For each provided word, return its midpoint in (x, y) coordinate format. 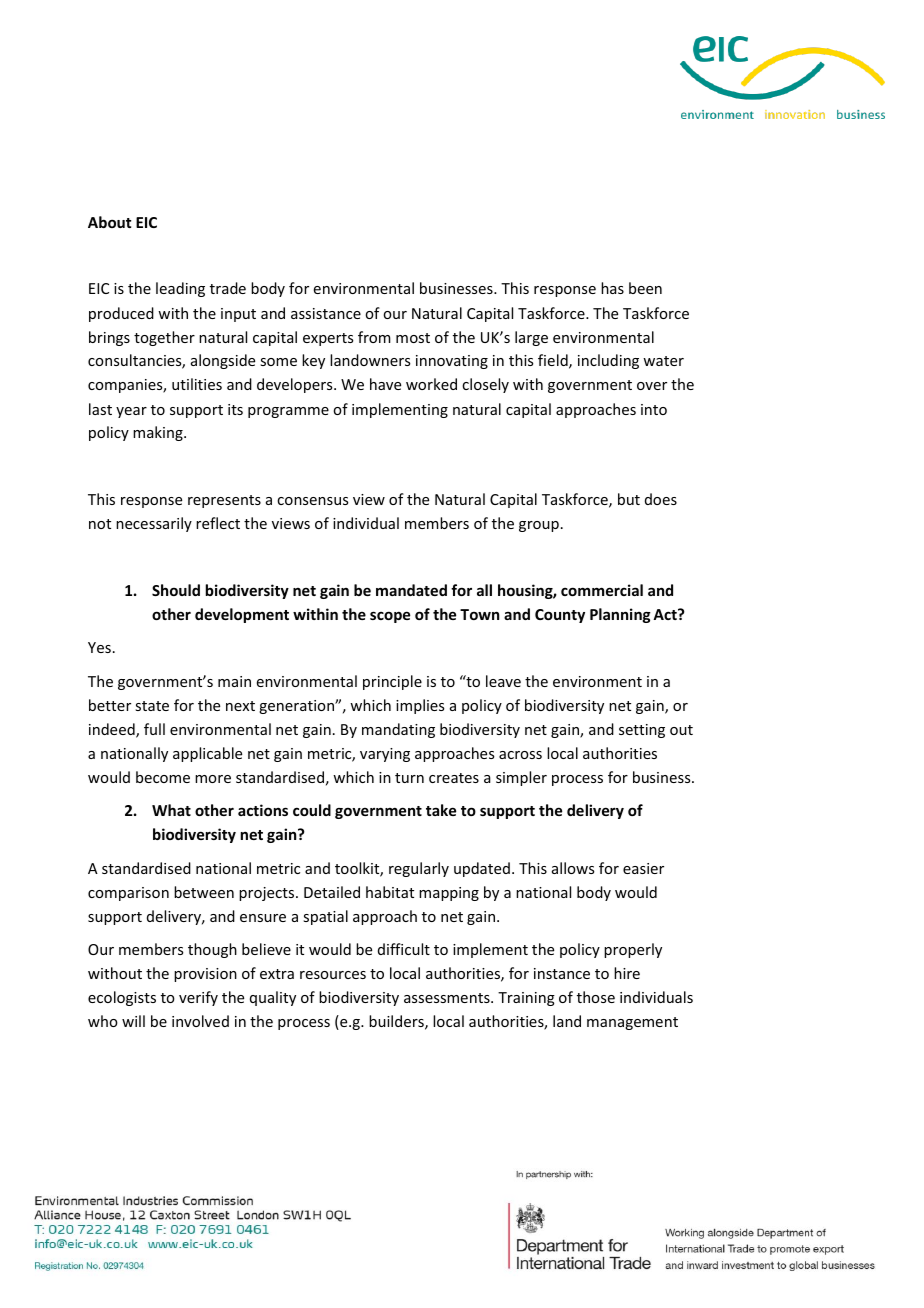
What (171, 810)
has (612, 288)
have (385, 384)
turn (409, 778)
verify (198, 998)
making (159, 433)
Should (176, 590)
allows (573, 868)
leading (180, 289)
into (654, 409)
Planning (620, 615)
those (596, 997)
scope (390, 617)
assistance (326, 313)
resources (333, 975)
